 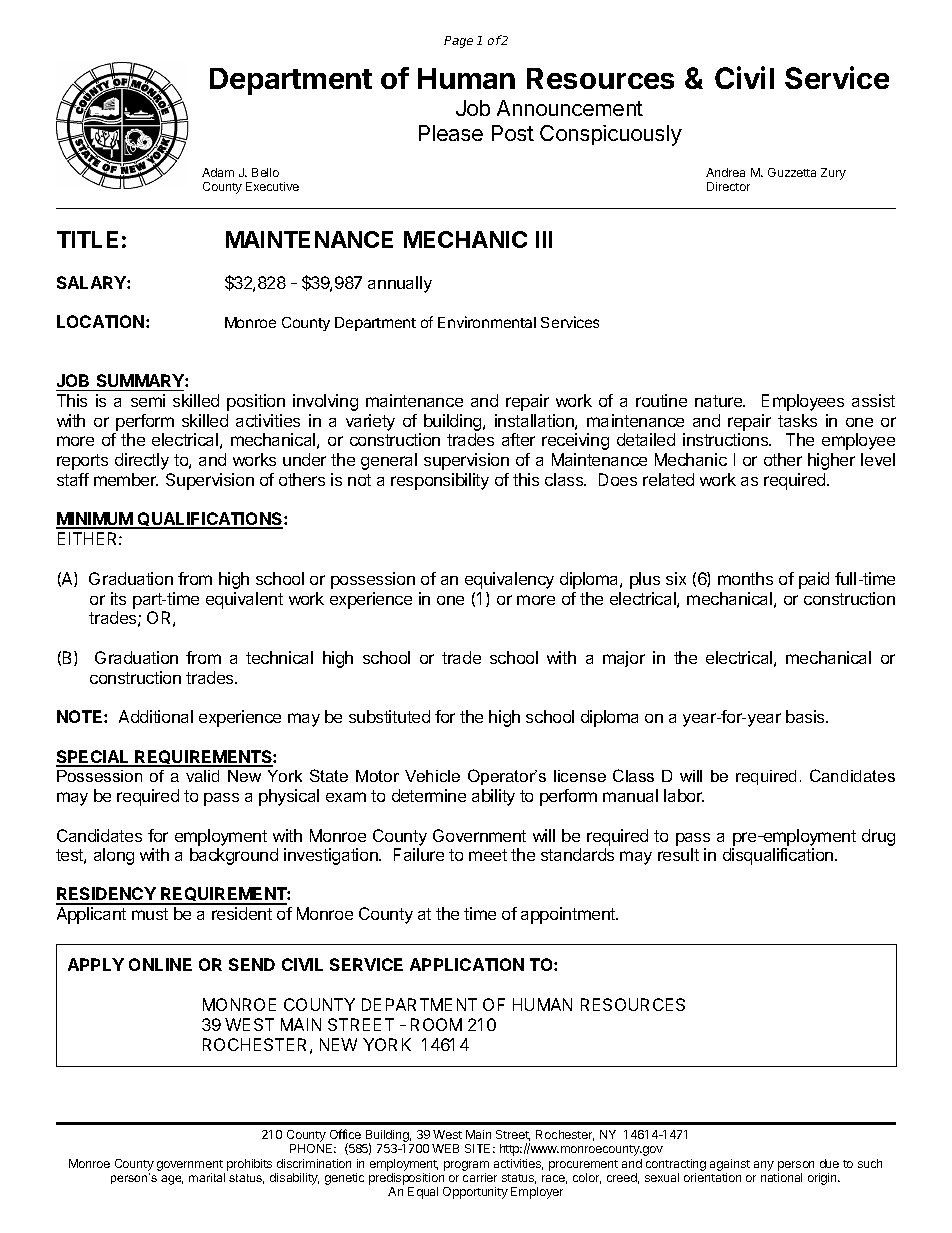 I want to click on program, so click(x=466, y=1166).
